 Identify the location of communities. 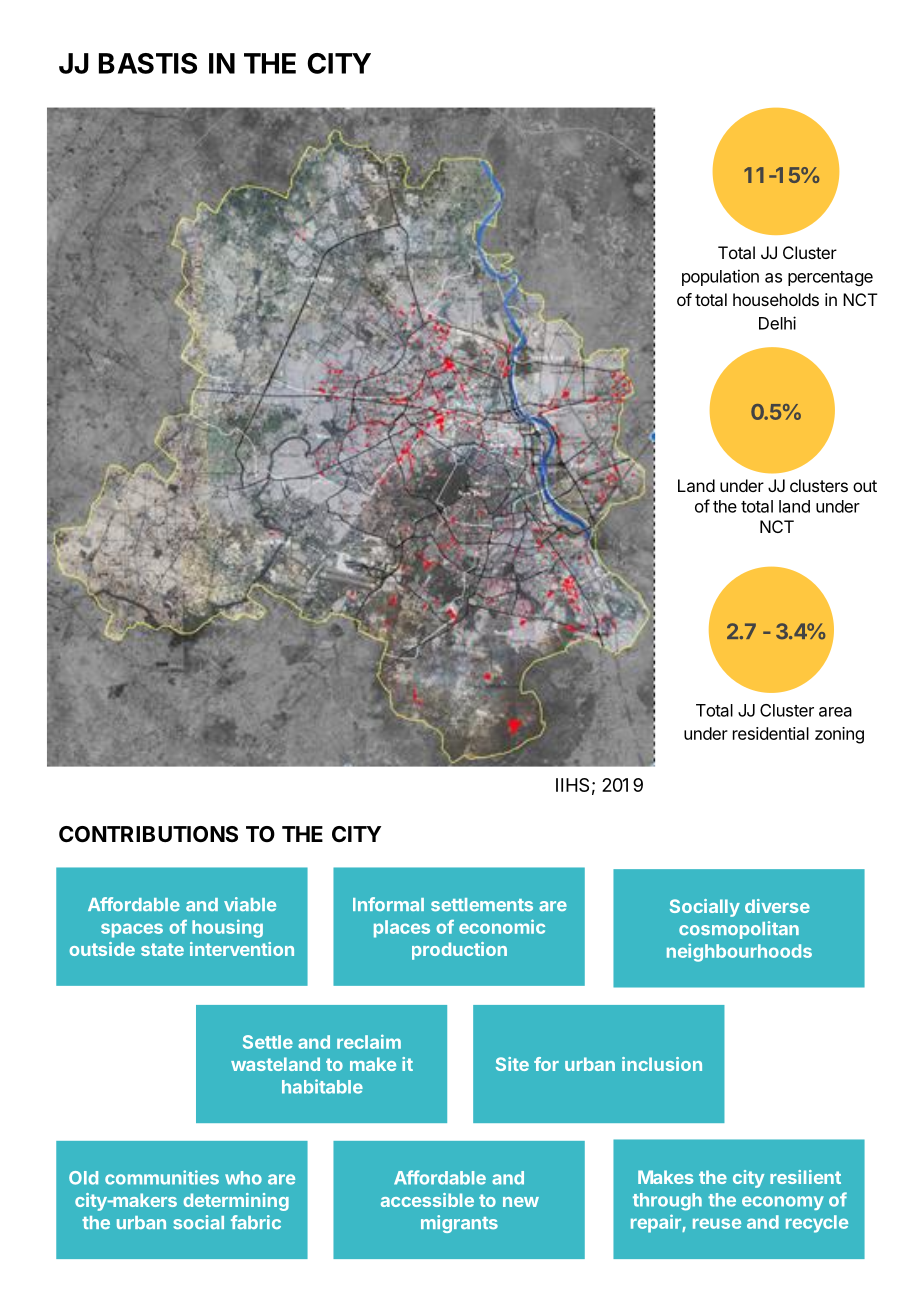
(162, 1177).
